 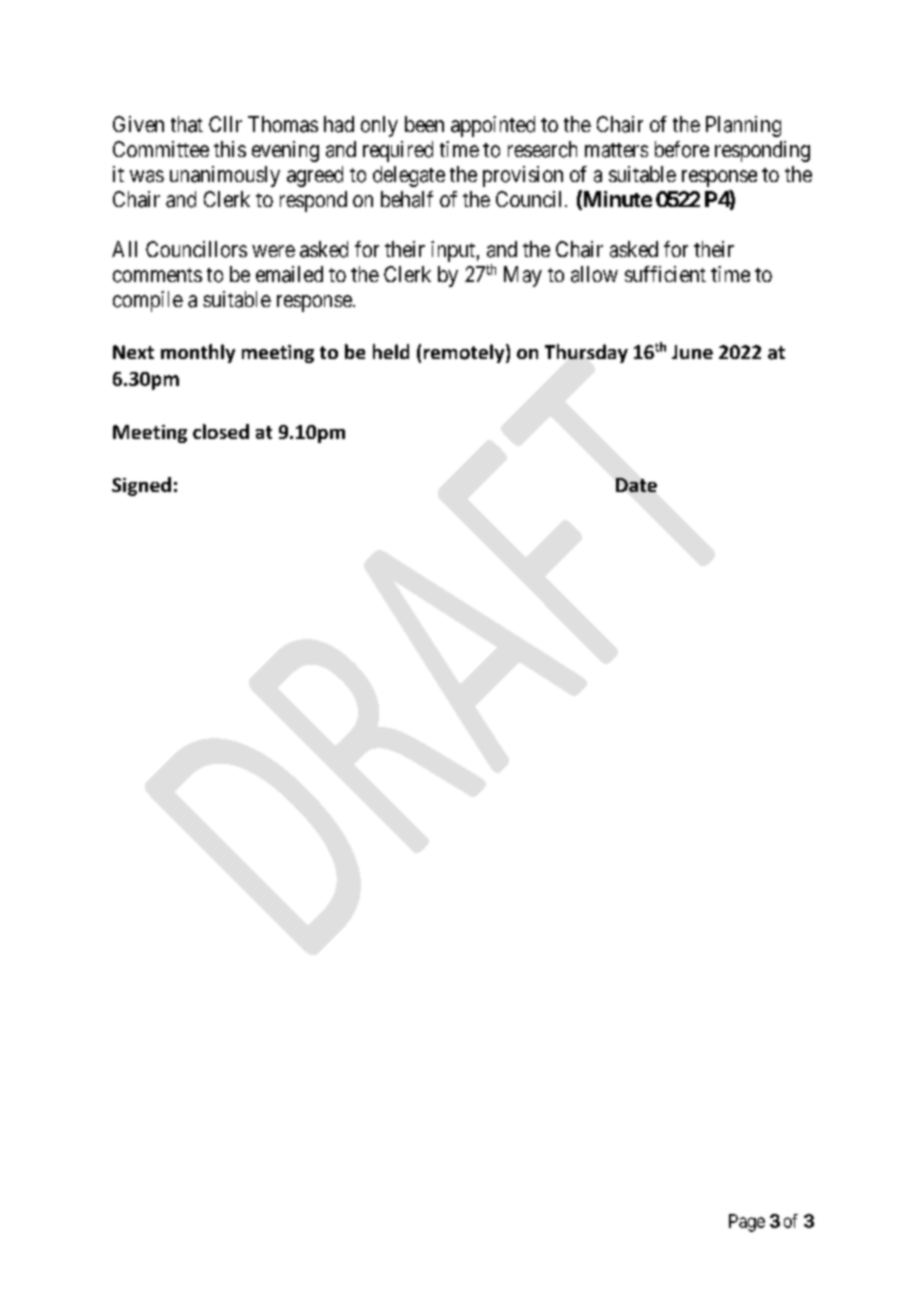 I want to click on closed, so click(x=221, y=431).
